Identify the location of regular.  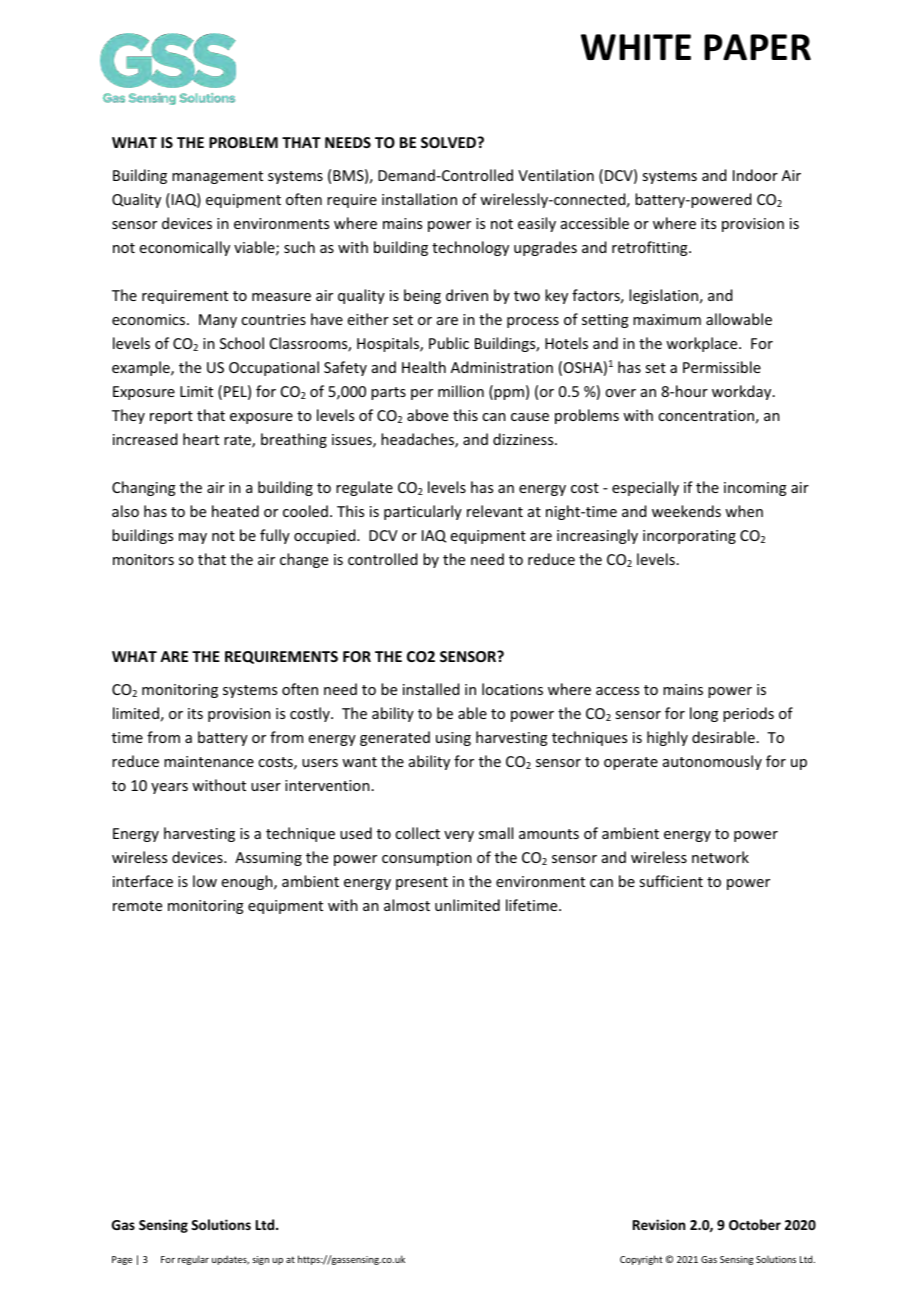
(193, 1260).
